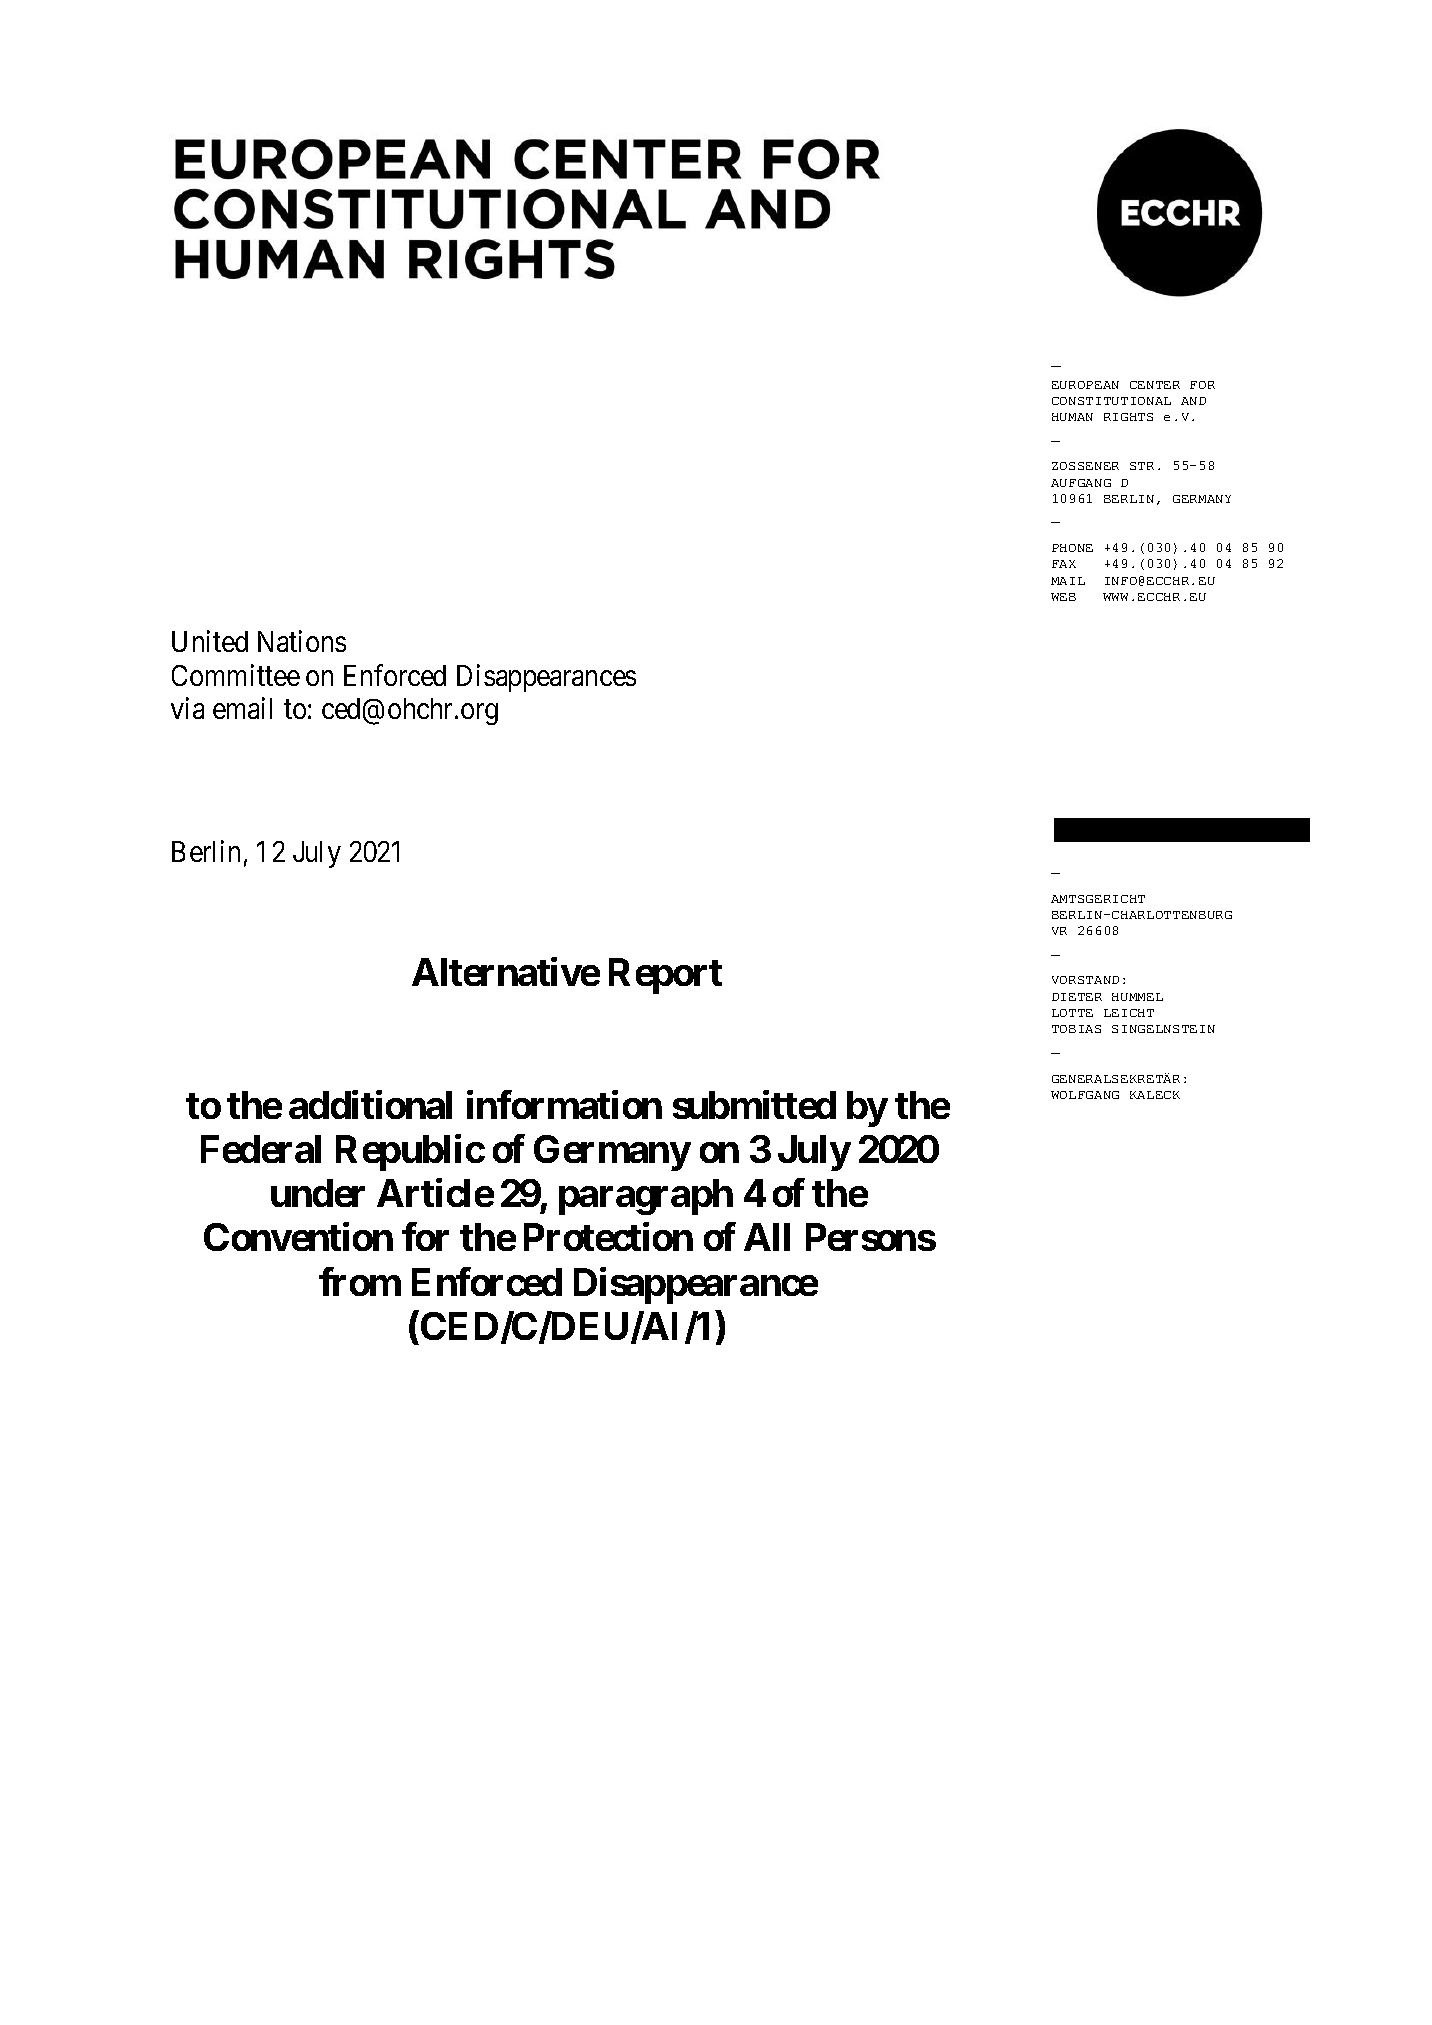 This document has height=2025, width=1432. What do you see at coordinates (302, 641) in the document?
I see `Nations` at bounding box center [302, 641].
